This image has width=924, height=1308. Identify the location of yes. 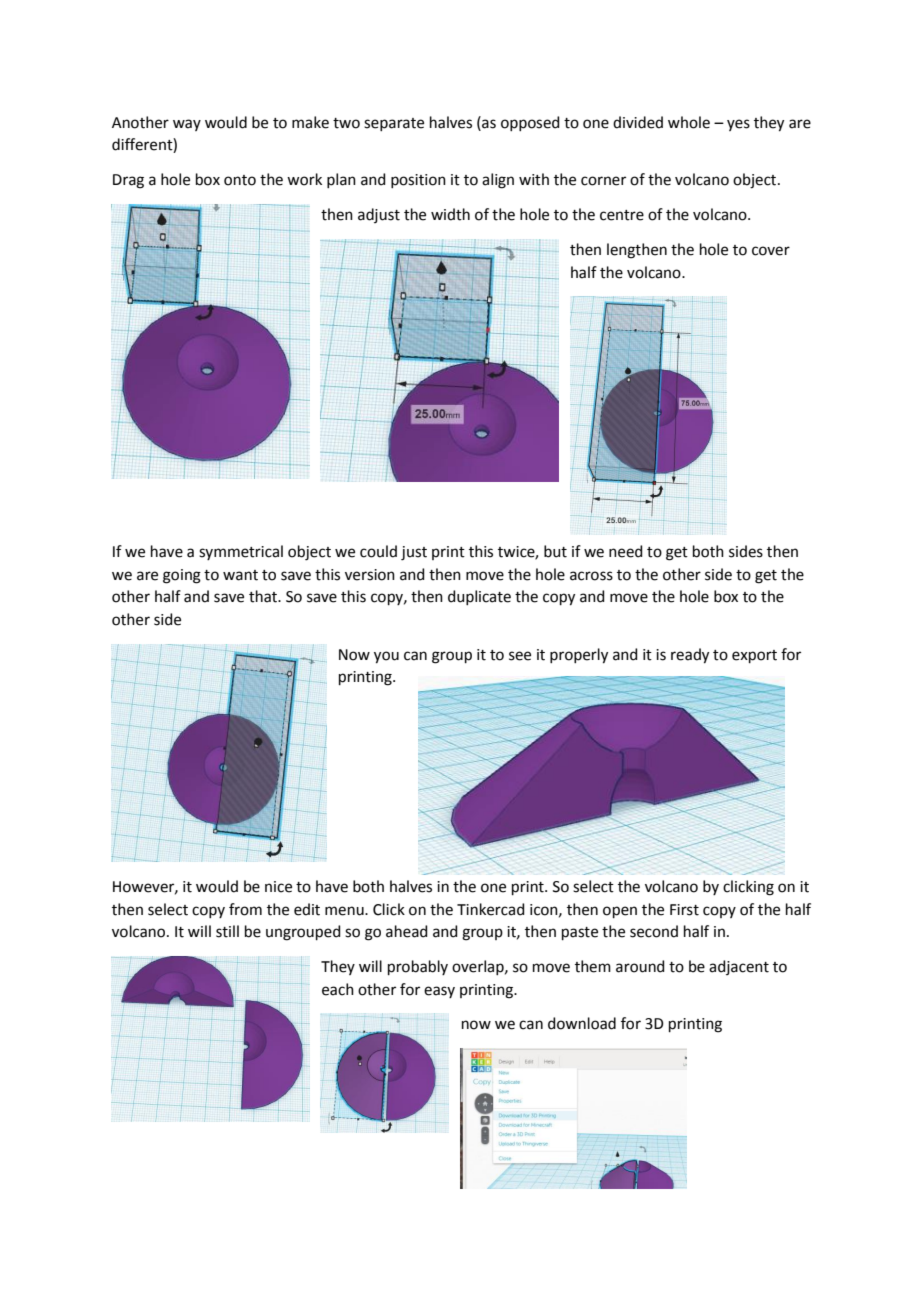
(738, 125).
